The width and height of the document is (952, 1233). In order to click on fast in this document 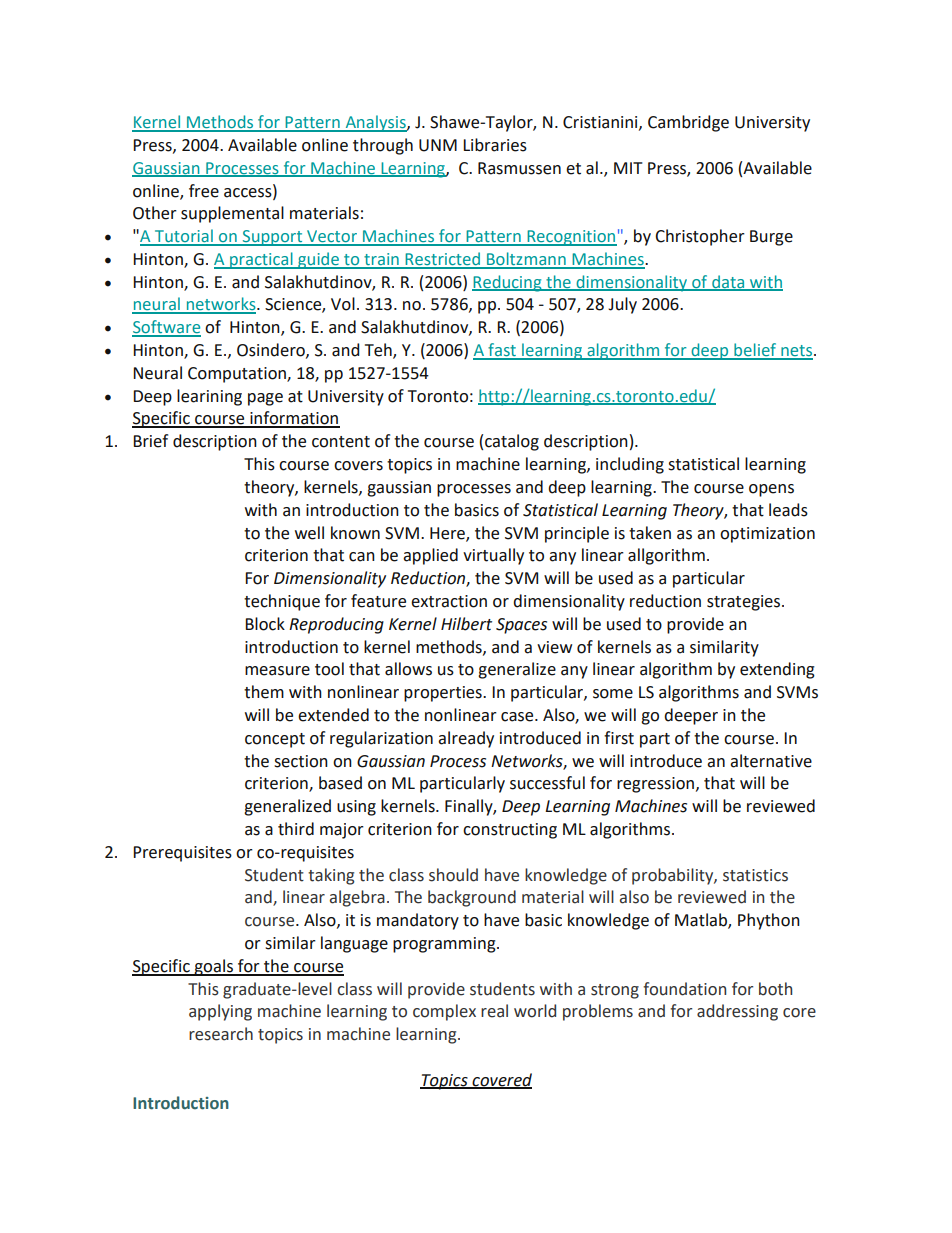, I will do `click(502, 351)`.
